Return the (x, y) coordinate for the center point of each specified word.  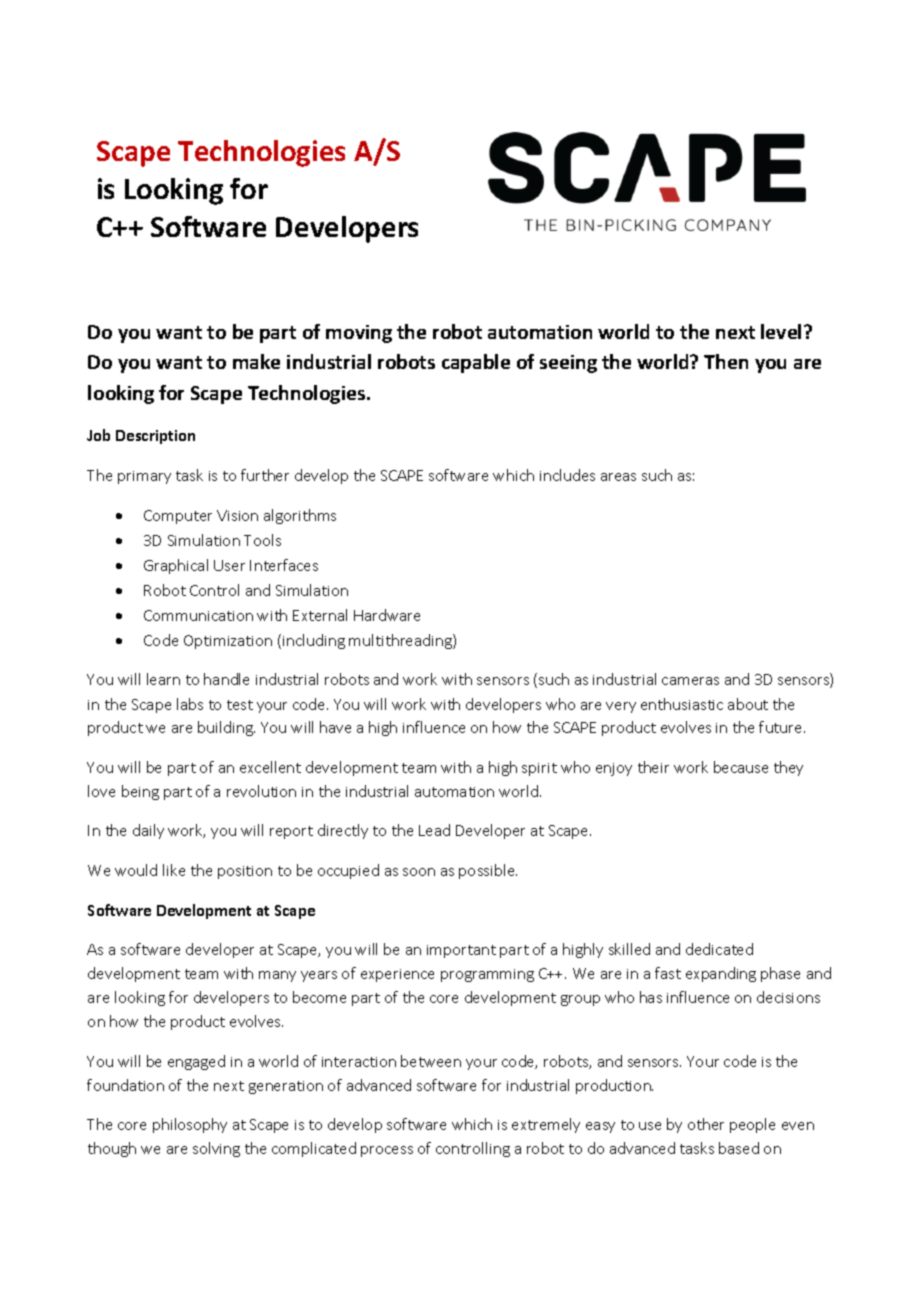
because (741, 767)
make (256, 361)
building (226, 728)
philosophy (190, 1125)
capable (476, 363)
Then (726, 361)
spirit (539, 769)
